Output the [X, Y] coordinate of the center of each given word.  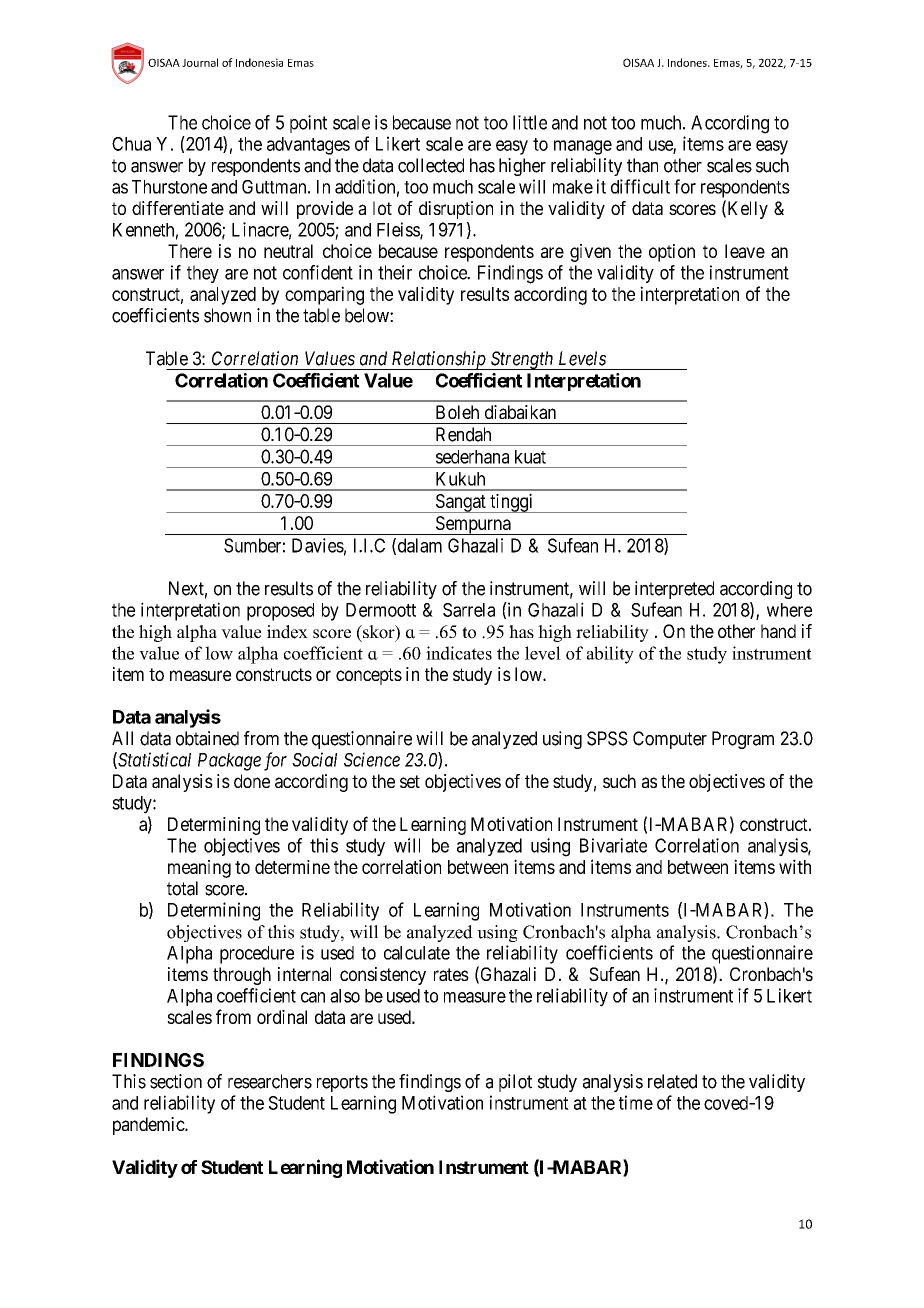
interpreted [674, 590]
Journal [200, 62]
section [176, 1081]
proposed [280, 612]
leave [745, 251]
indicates [459, 653]
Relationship [438, 360]
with [795, 866]
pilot [515, 1083]
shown [227, 315]
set [410, 781]
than [642, 165]
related [672, 1081]
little [530, 122]
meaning [199, 869]
